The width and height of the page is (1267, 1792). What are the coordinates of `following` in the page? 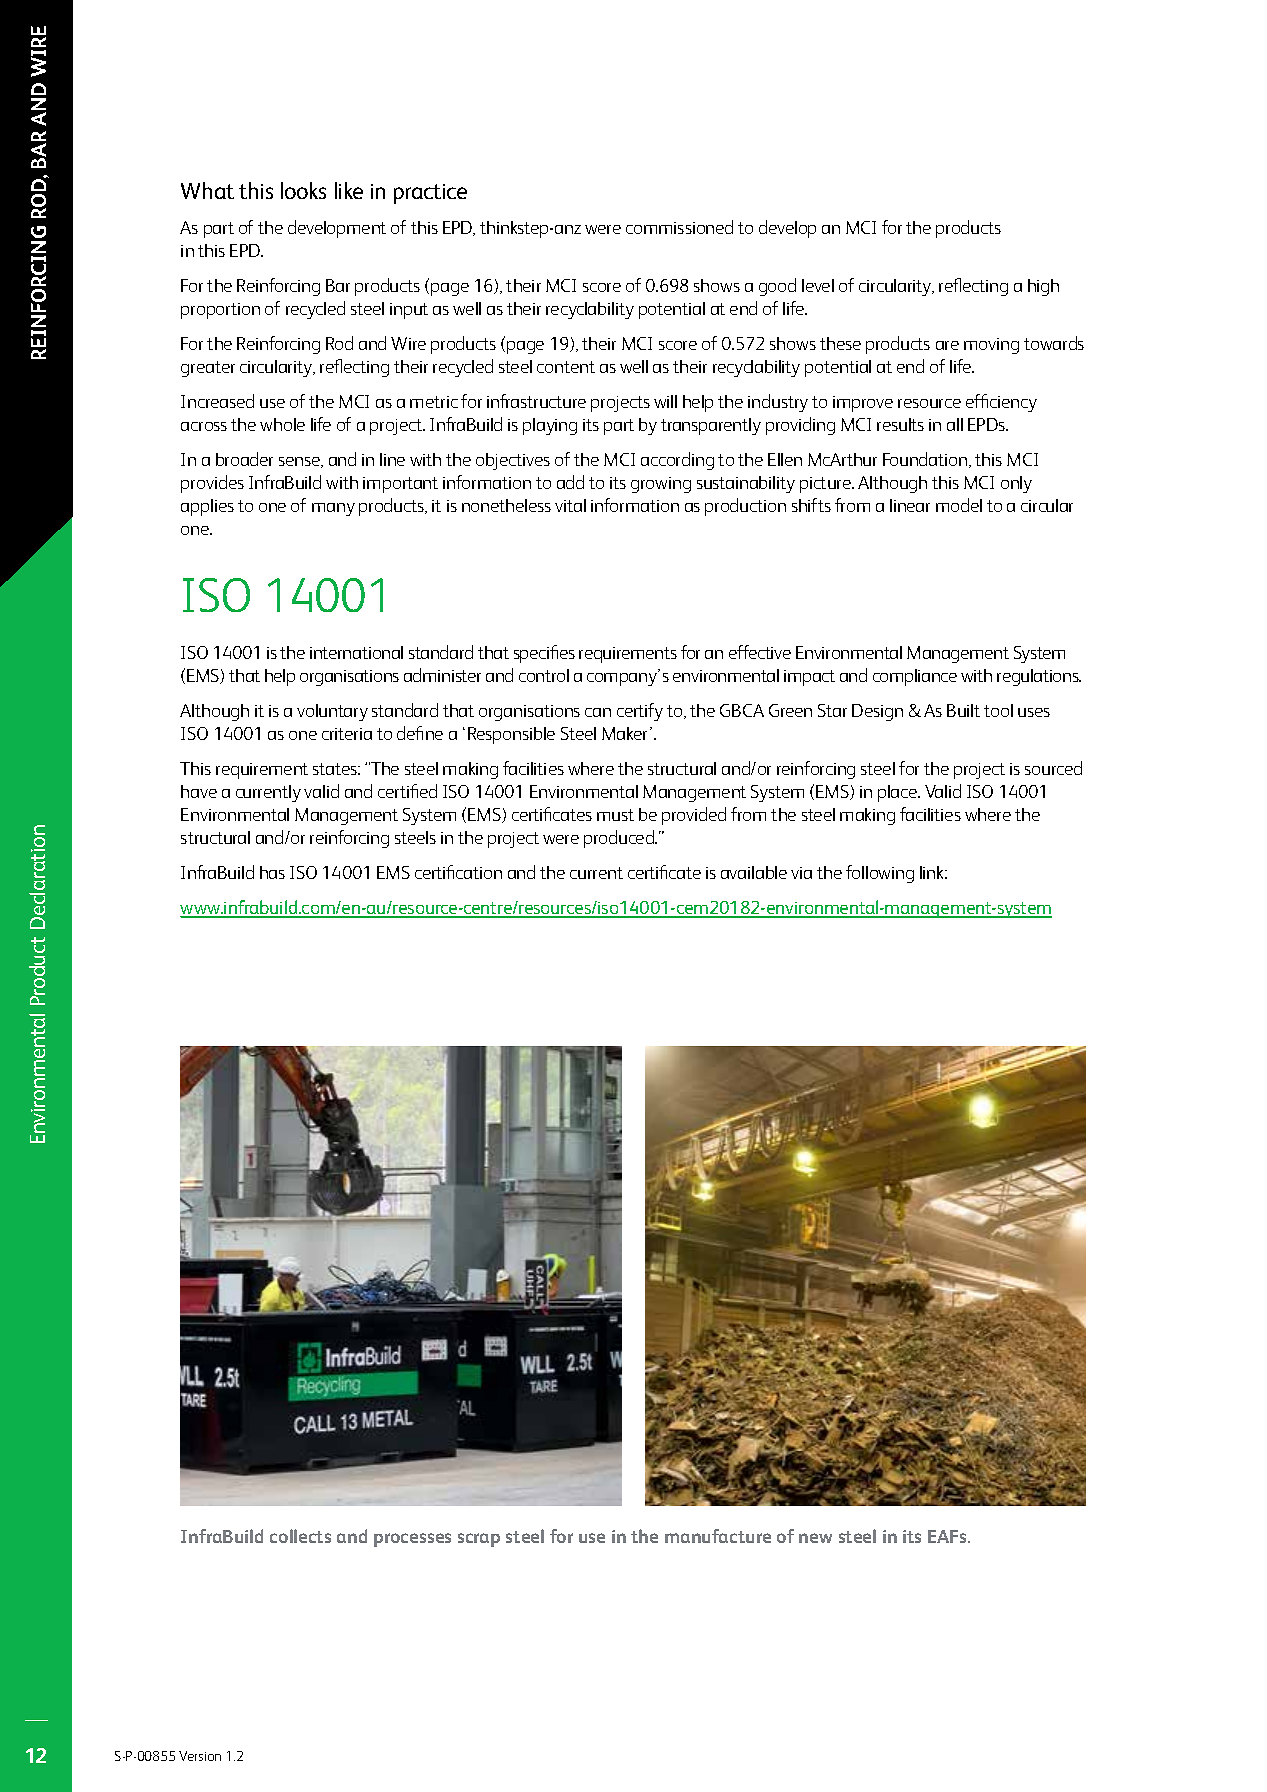 It's located at (880, 874).
